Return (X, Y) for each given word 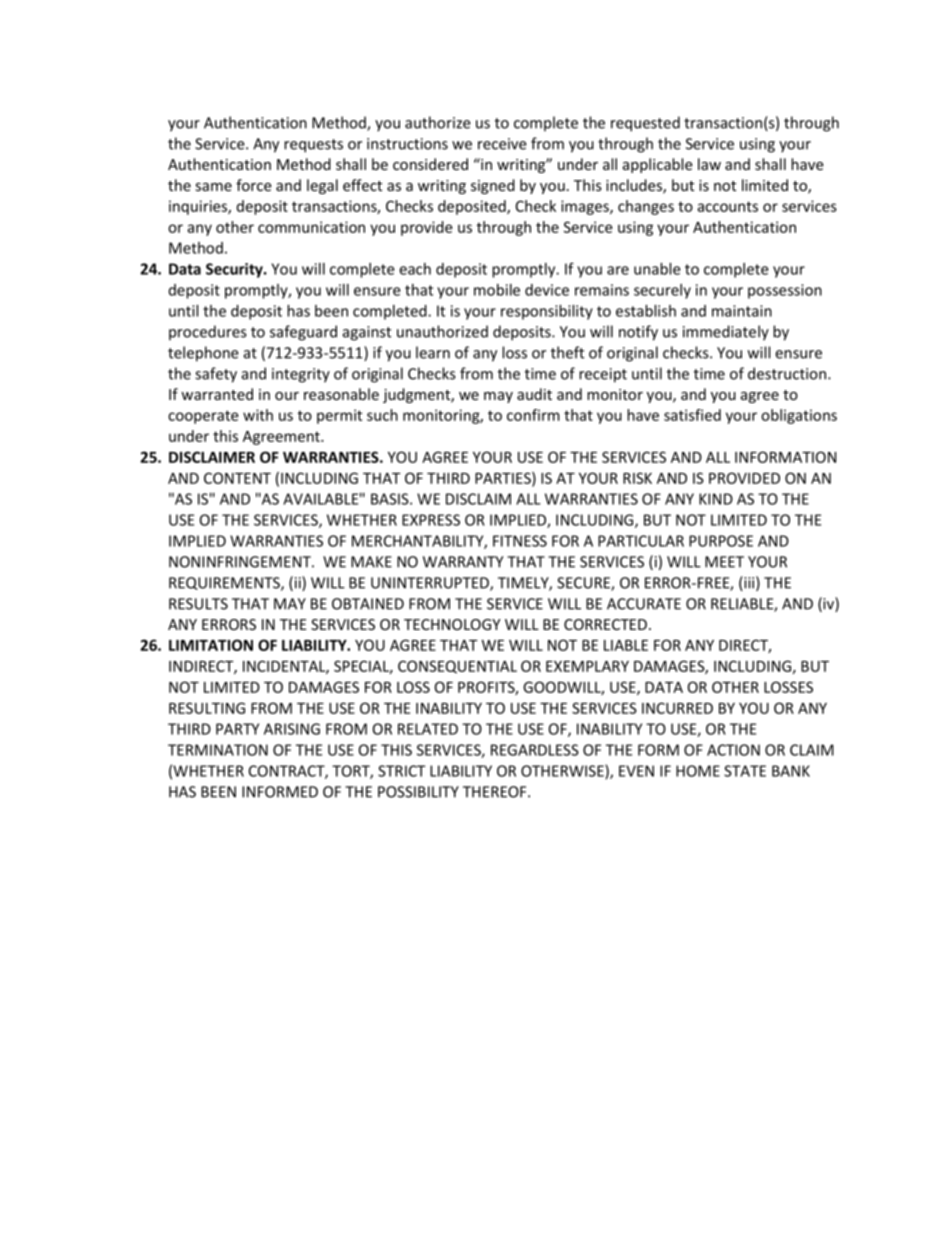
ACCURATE (644, 604)
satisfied (692, 415)
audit (534, 394)
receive (502, 144)
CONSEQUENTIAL (457, 667)
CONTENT (237, 478)
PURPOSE (721, 541)
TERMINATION (218, 750)
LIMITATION (211, 645)
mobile (497, 290)
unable (657, 269)
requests (313, 146)
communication (311, 227)
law (709, 164)
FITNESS (520, 541)
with (258, 415)
